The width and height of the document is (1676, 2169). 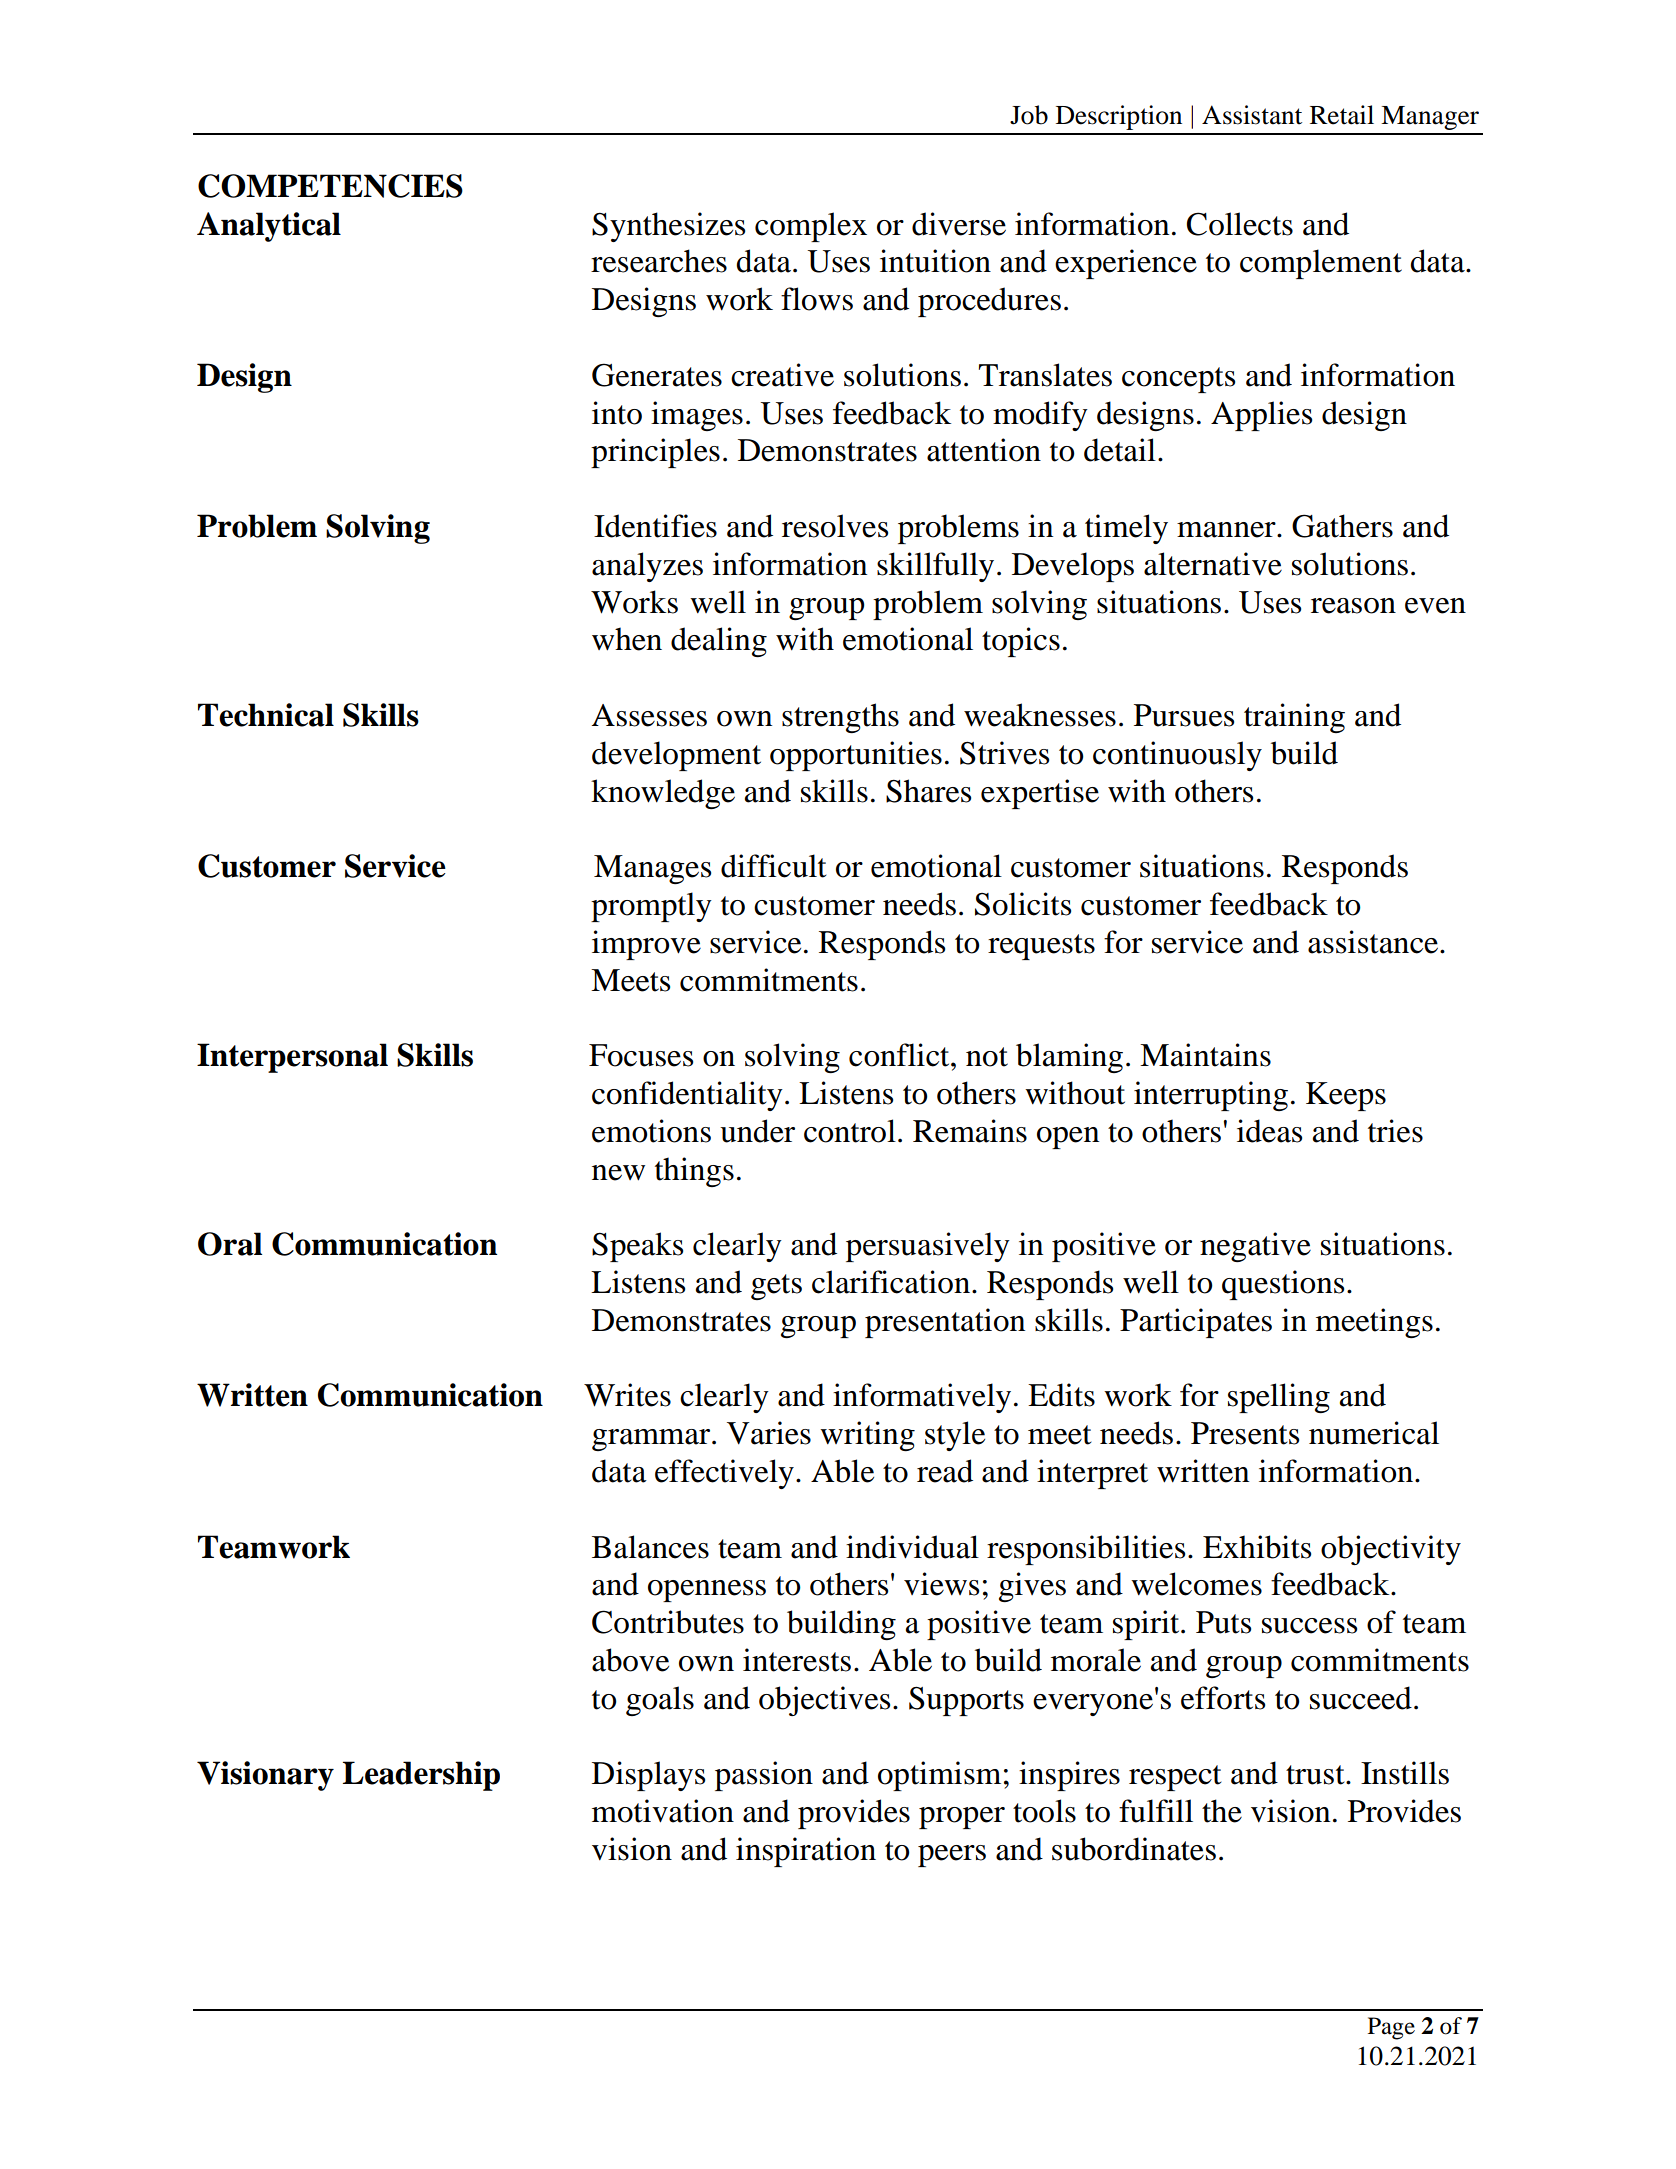 I want to click on Leadership, so click(x=421, y=1776).
